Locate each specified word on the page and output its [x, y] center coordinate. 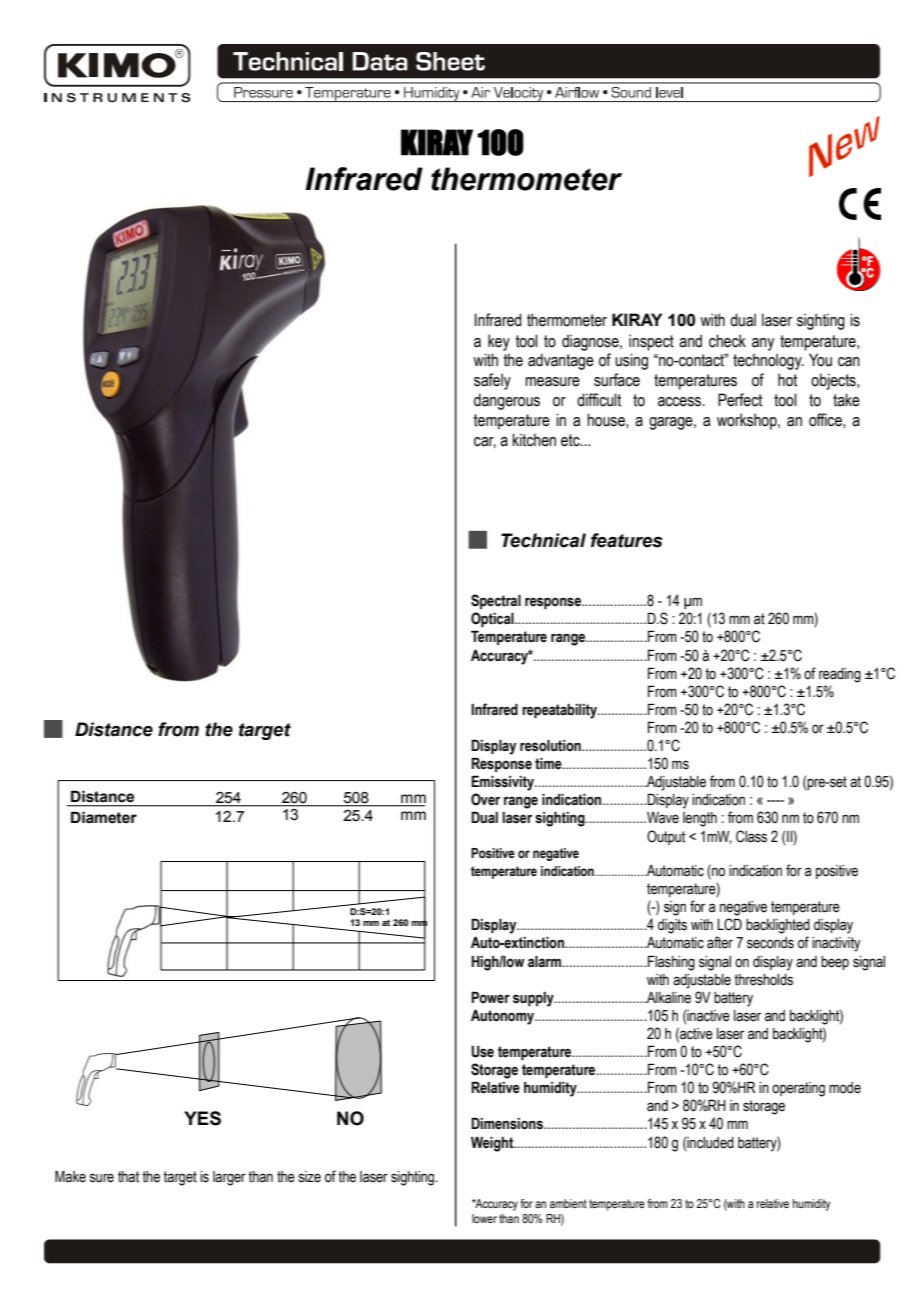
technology [768, 361]
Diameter [104, 817]
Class [751, 836]
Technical [543, 540]
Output [666, 837]
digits [672, 926]
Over [485, 799]
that [128, 1177]
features [626, 540]
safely [492, 381]
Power [490, 997]
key [499, 342]
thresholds [763, 980]
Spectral [496, 601]
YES [202, 1118]
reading [840, 675]
